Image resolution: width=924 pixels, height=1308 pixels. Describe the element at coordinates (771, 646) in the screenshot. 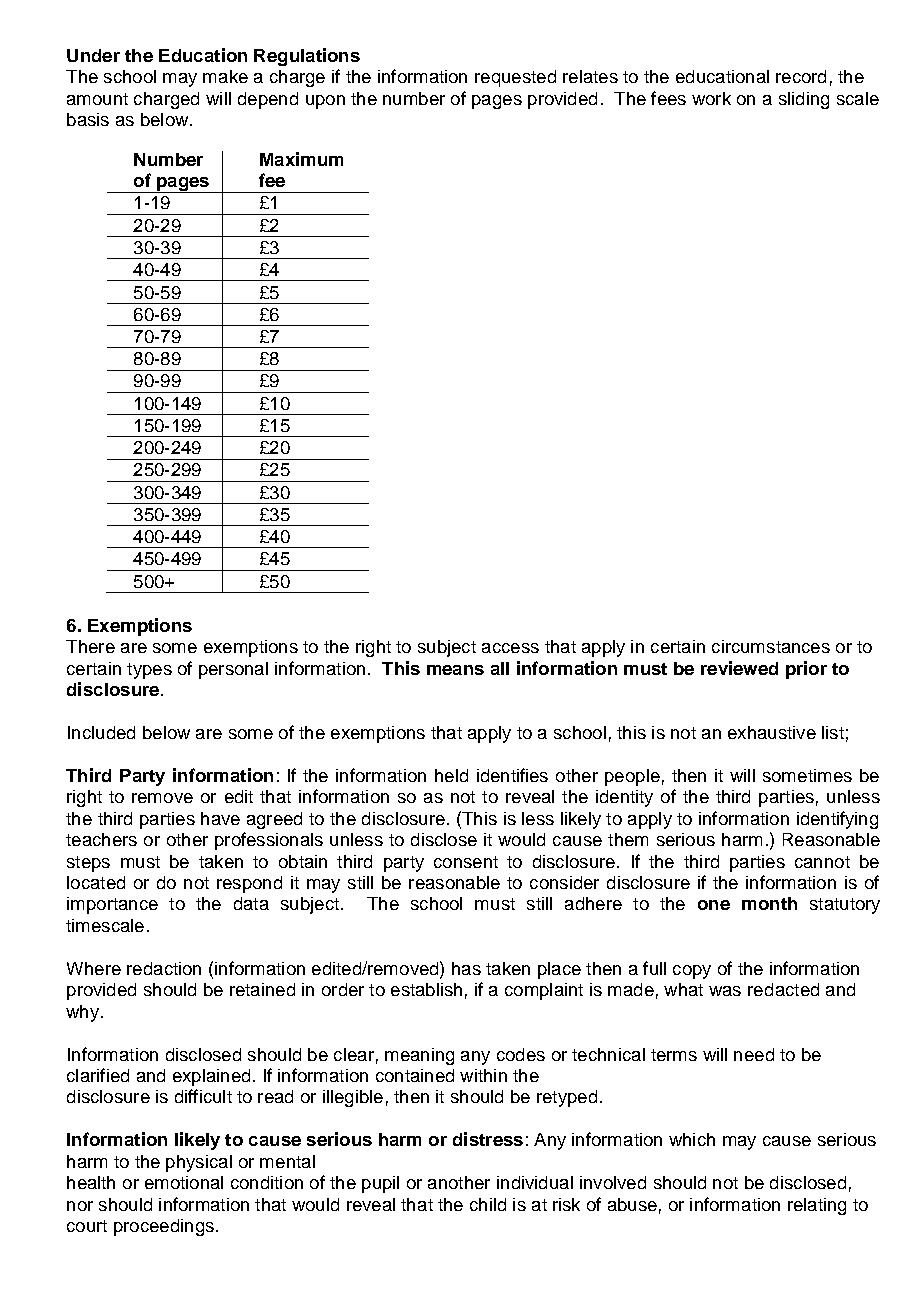

I see `circumstances` at that location.
